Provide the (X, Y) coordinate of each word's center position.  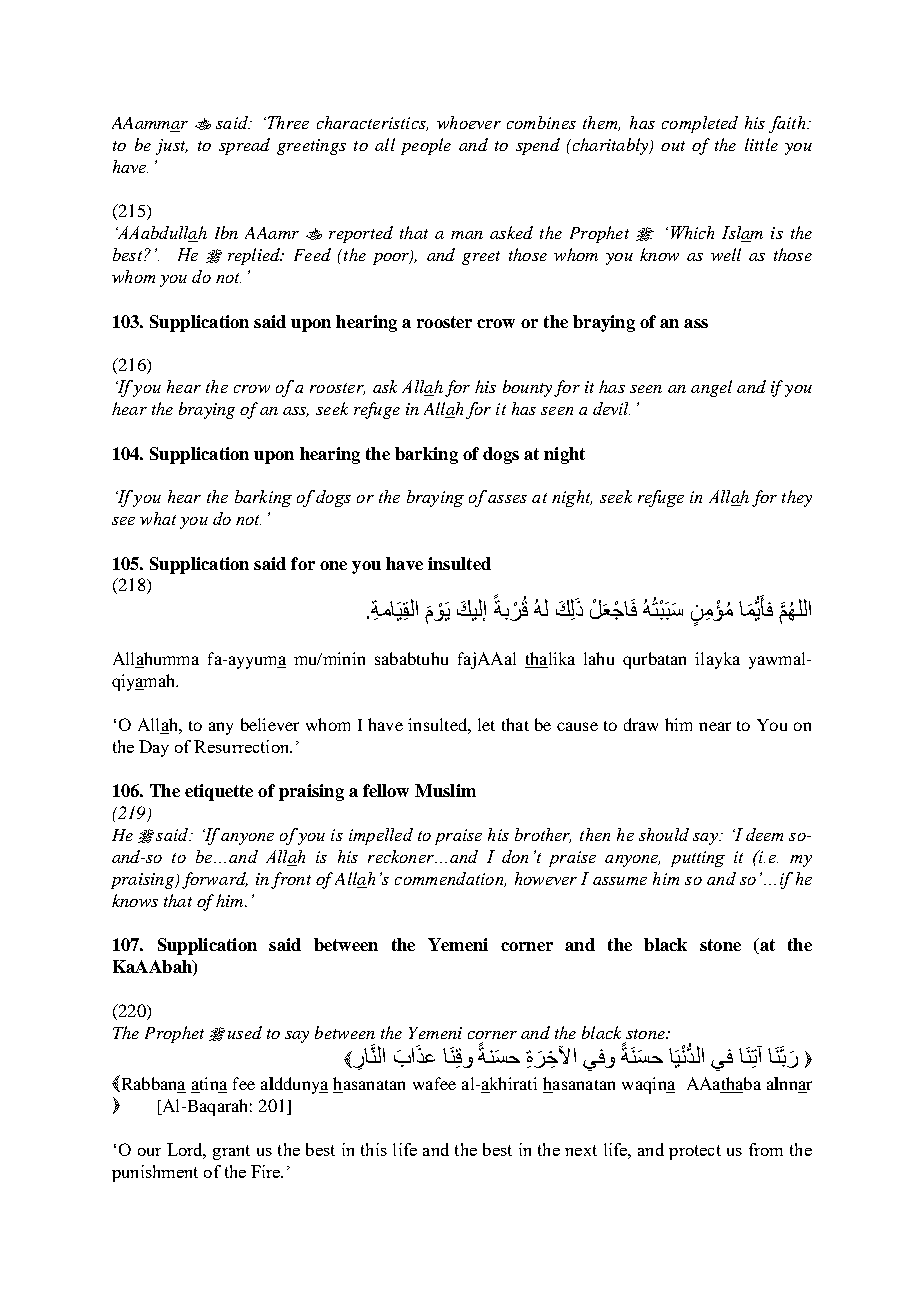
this (374, 1149)
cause (577, 726)
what (158, 518)
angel (711, 388)
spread (244, 146)
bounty (527, 388)
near (715, 726)
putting (698, 859)
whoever (469, 122)
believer (270, 724)
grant (231, 1152)
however (546, 878)
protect (695, 1152)
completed (700, 124)
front (291, 880)
